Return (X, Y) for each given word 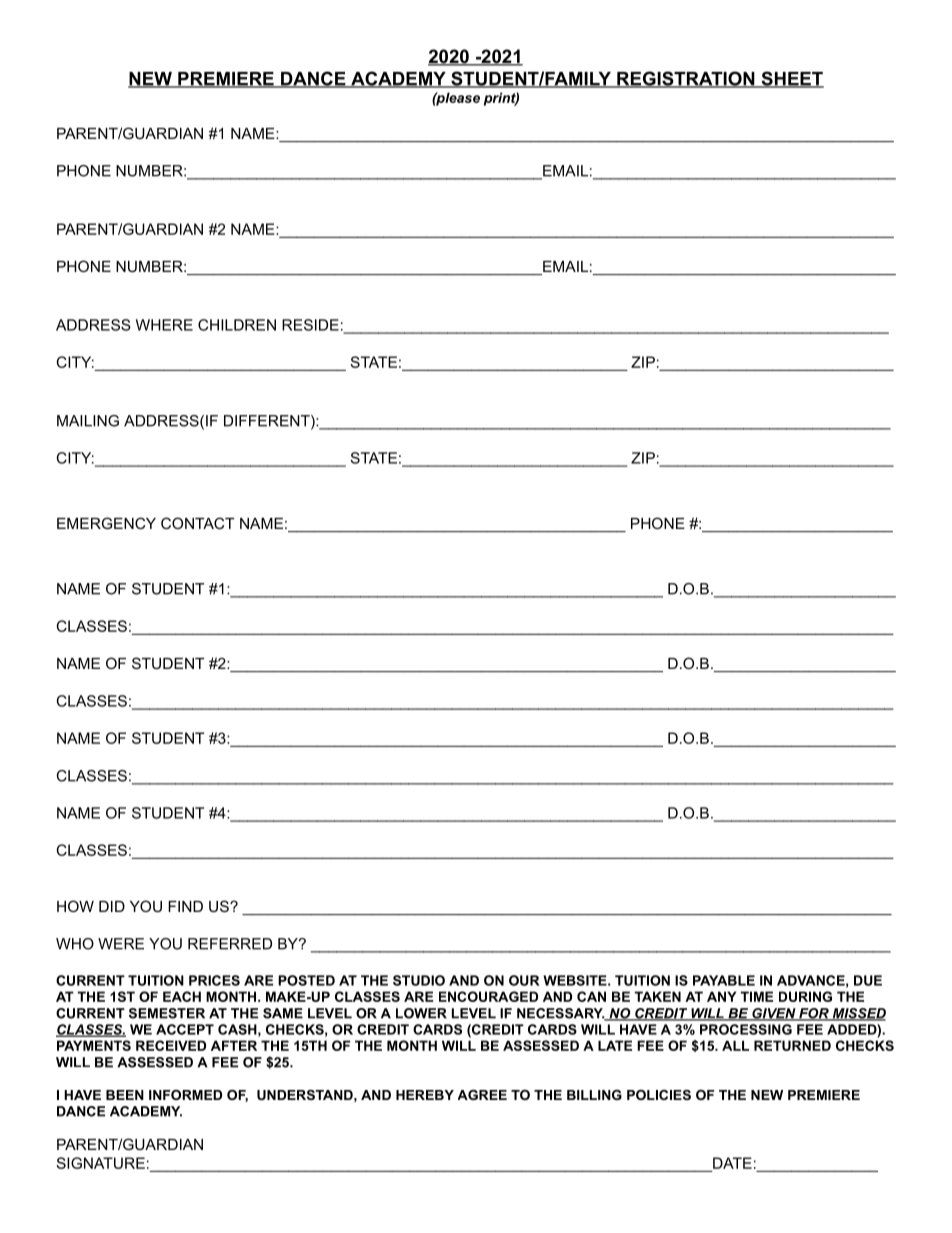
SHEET (791, 79)
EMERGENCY (106, 523)
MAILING (88, 421)
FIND (185, 906)
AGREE (482, 1095)
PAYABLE (724, 980)
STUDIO (419, 980)
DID (112, 906)
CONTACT (197, 523)
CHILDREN (237, 325)
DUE (868, 980)
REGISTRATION (686, 79)
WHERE (164, 325)
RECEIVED (171, 1045)
